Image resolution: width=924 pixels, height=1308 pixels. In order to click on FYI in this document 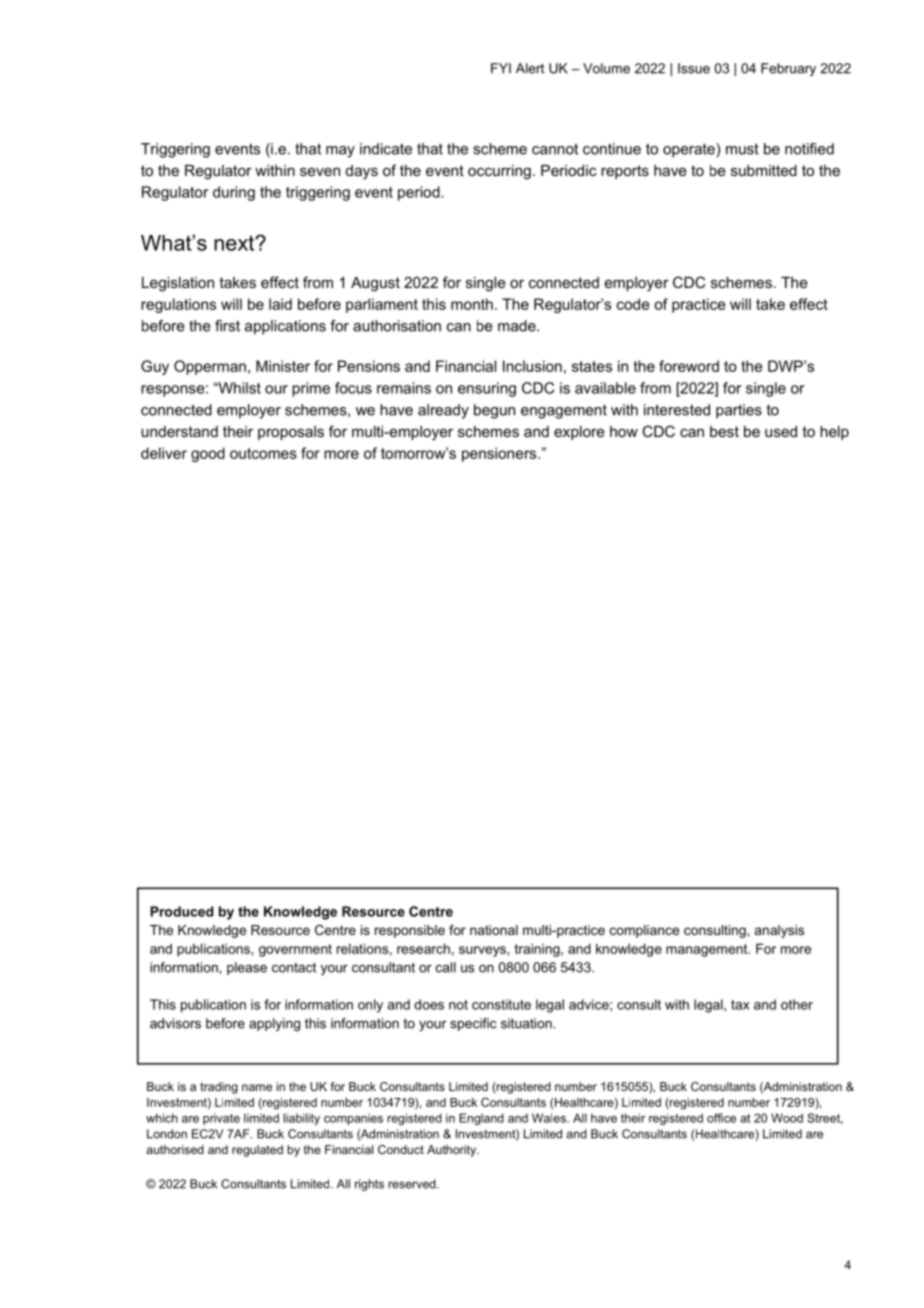, I will do `click(501, 68)`.
